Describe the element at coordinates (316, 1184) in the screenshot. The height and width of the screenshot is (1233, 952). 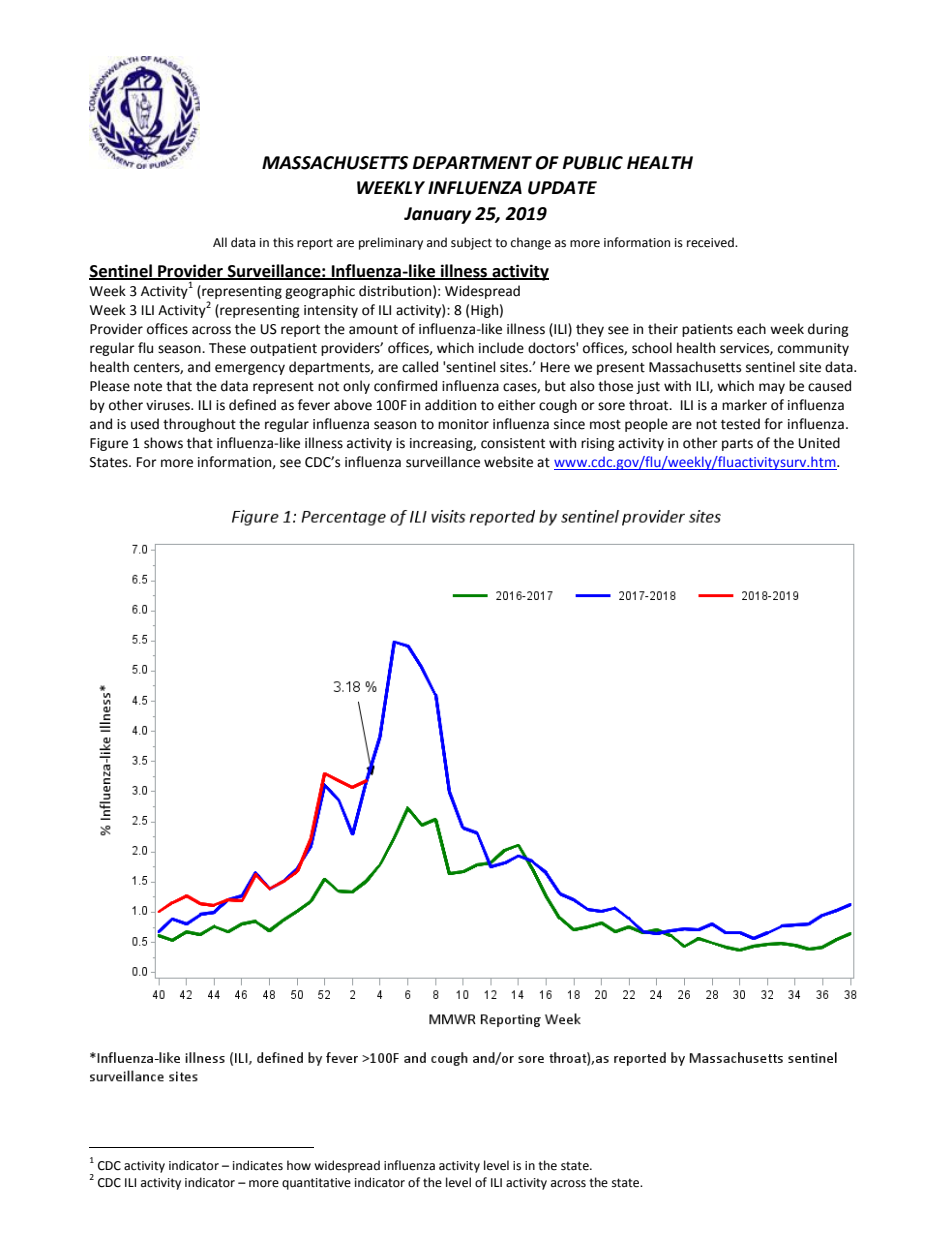
I see `quantitative` at that location.
